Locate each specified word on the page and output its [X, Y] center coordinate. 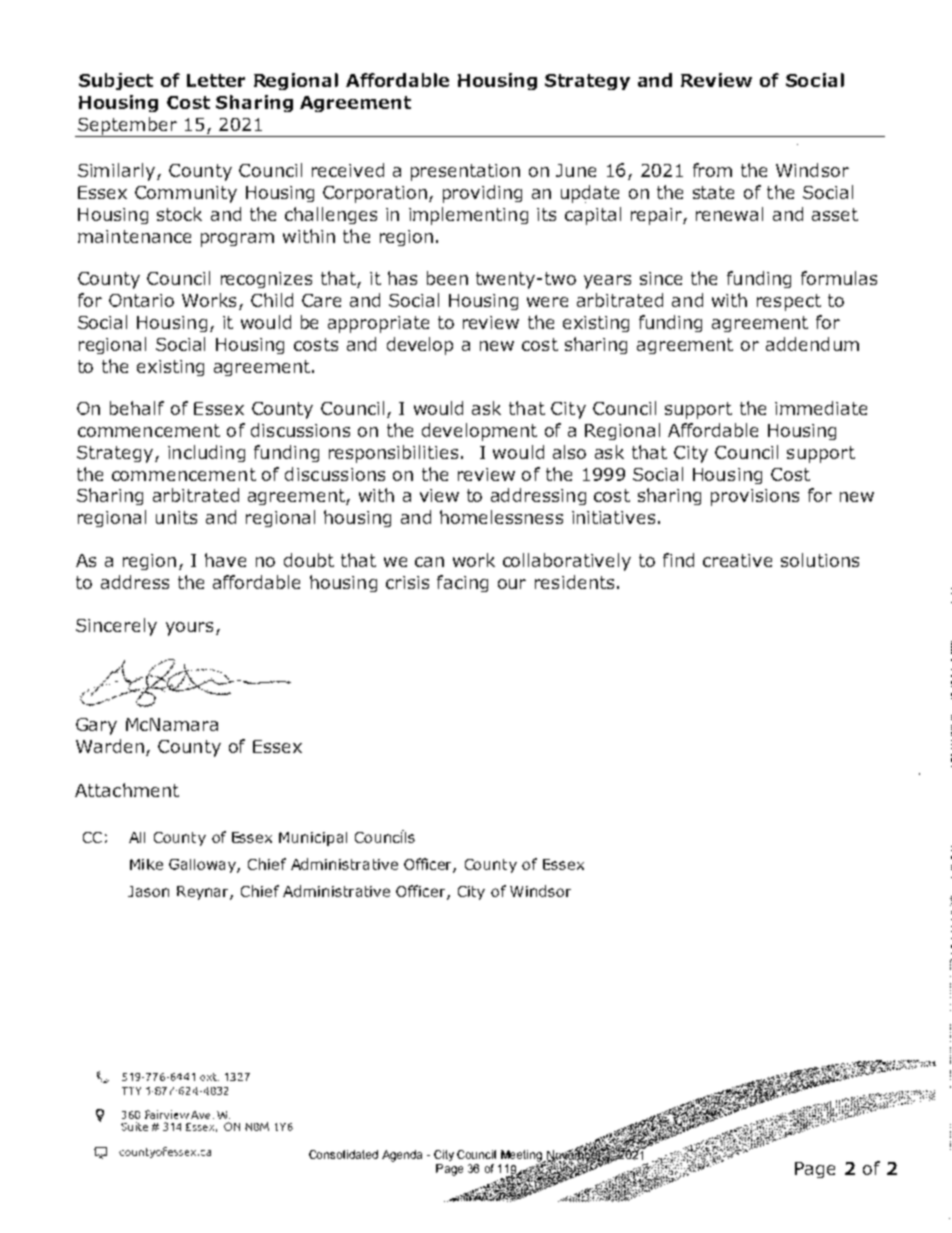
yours [189, 629]
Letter [216, 80]
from [712, 170]
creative [737, 560]
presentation [465, 172]
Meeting [523, 1157]
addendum [812, 344]
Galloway [203, 866]
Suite [134, 1126]
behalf [137, 408]
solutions [820, 560]
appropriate [378, 324]
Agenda [402, 1156]
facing [462, 583]
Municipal [313, 839]
